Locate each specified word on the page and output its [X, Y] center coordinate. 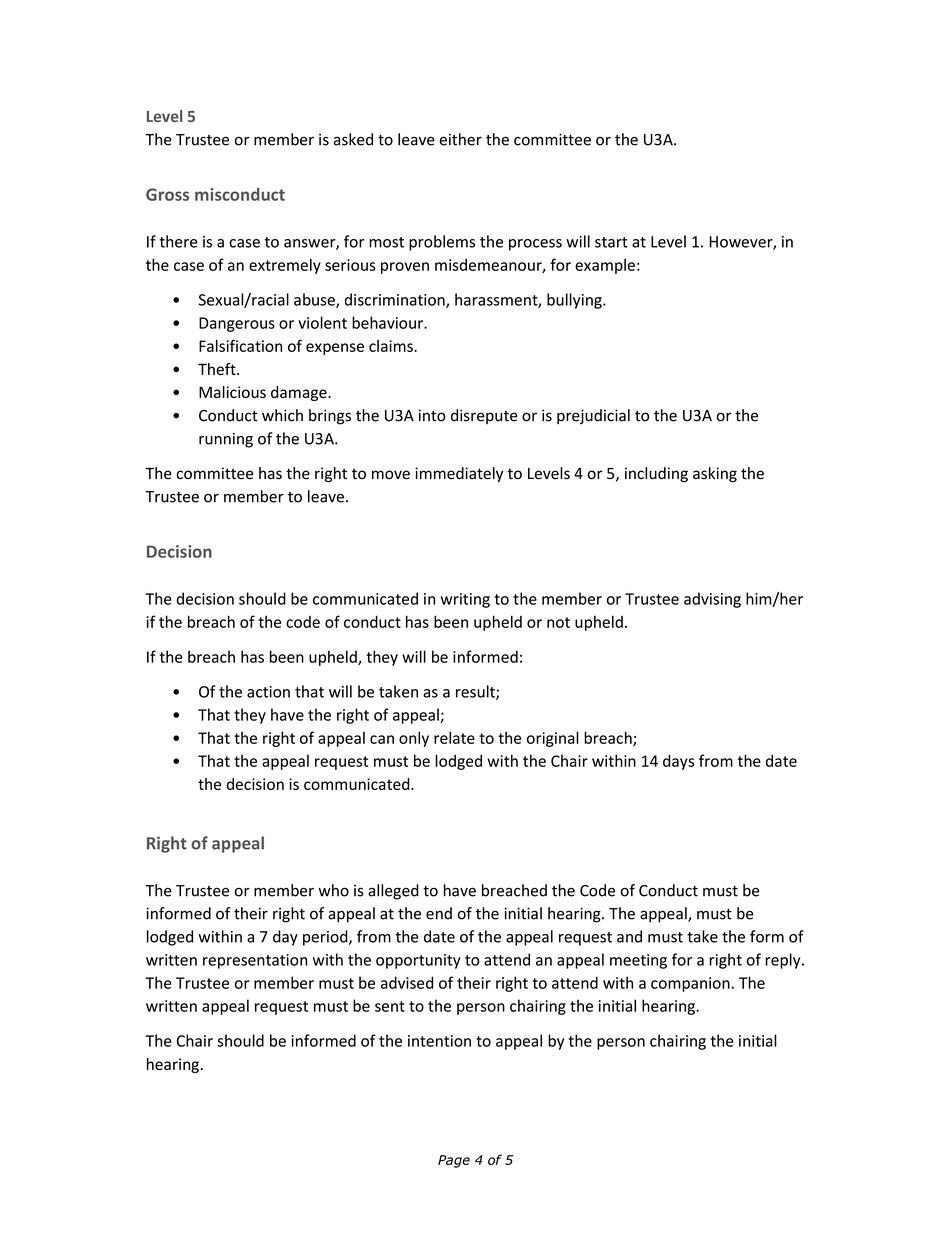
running [226, 440]
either [461, 139]
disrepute [484, 416]
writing [465, 600]
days [678, 762]
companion [690, 984]
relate [454, 737]
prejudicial [593, 417]
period [326, 938]
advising [712, 600]
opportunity [418, 961]
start [611, 242]
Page [454, 1161]
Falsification [240, 345]
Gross [167, 194]
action [268, 692]
